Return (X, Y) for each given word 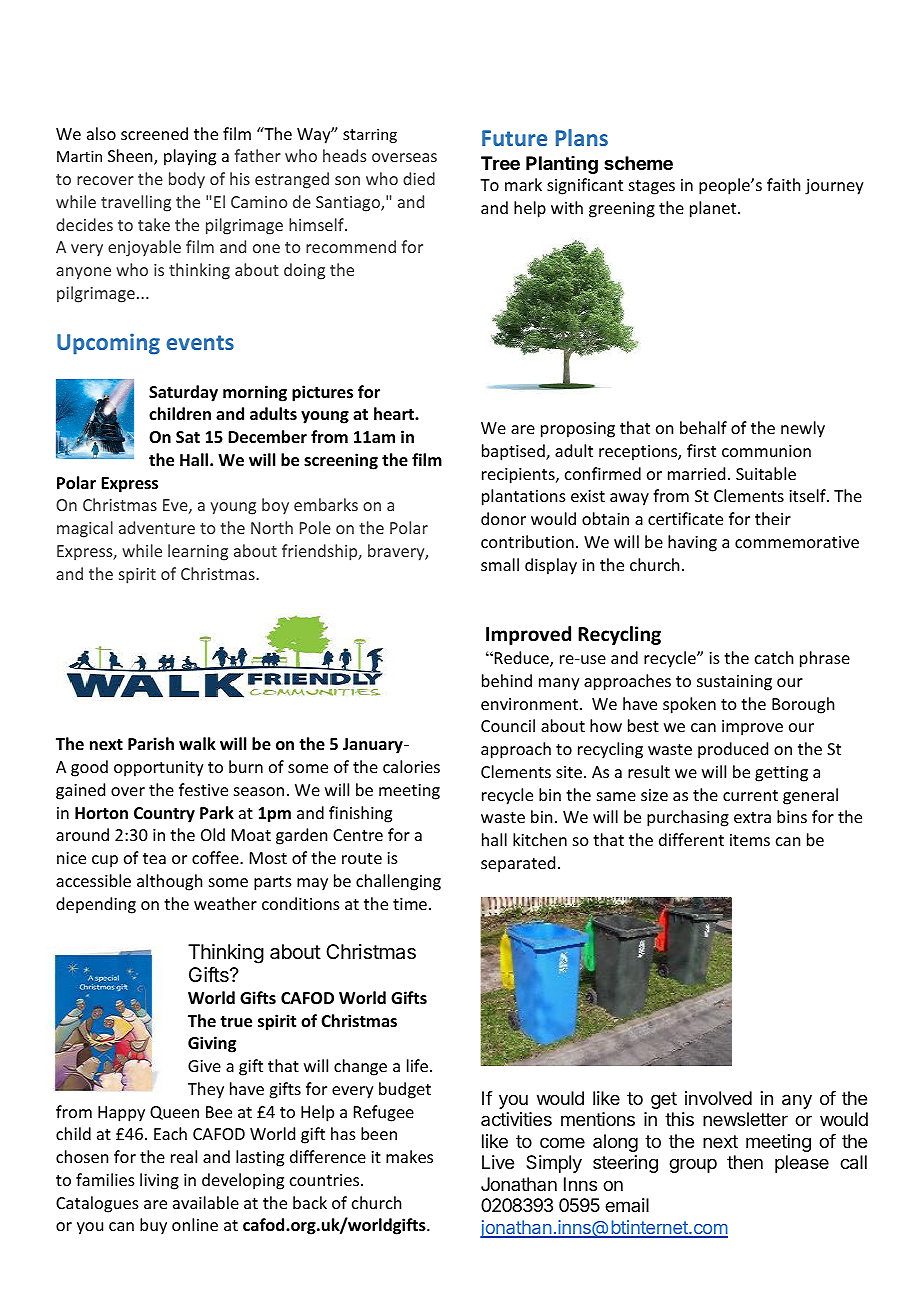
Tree (500, 163)
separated (518, 864)
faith (783, 184)
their (773, 518)
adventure (157, 527)
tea (154, 858)
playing (190, 157)
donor (503, 518)
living (159, 1181)
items (750, 840)
